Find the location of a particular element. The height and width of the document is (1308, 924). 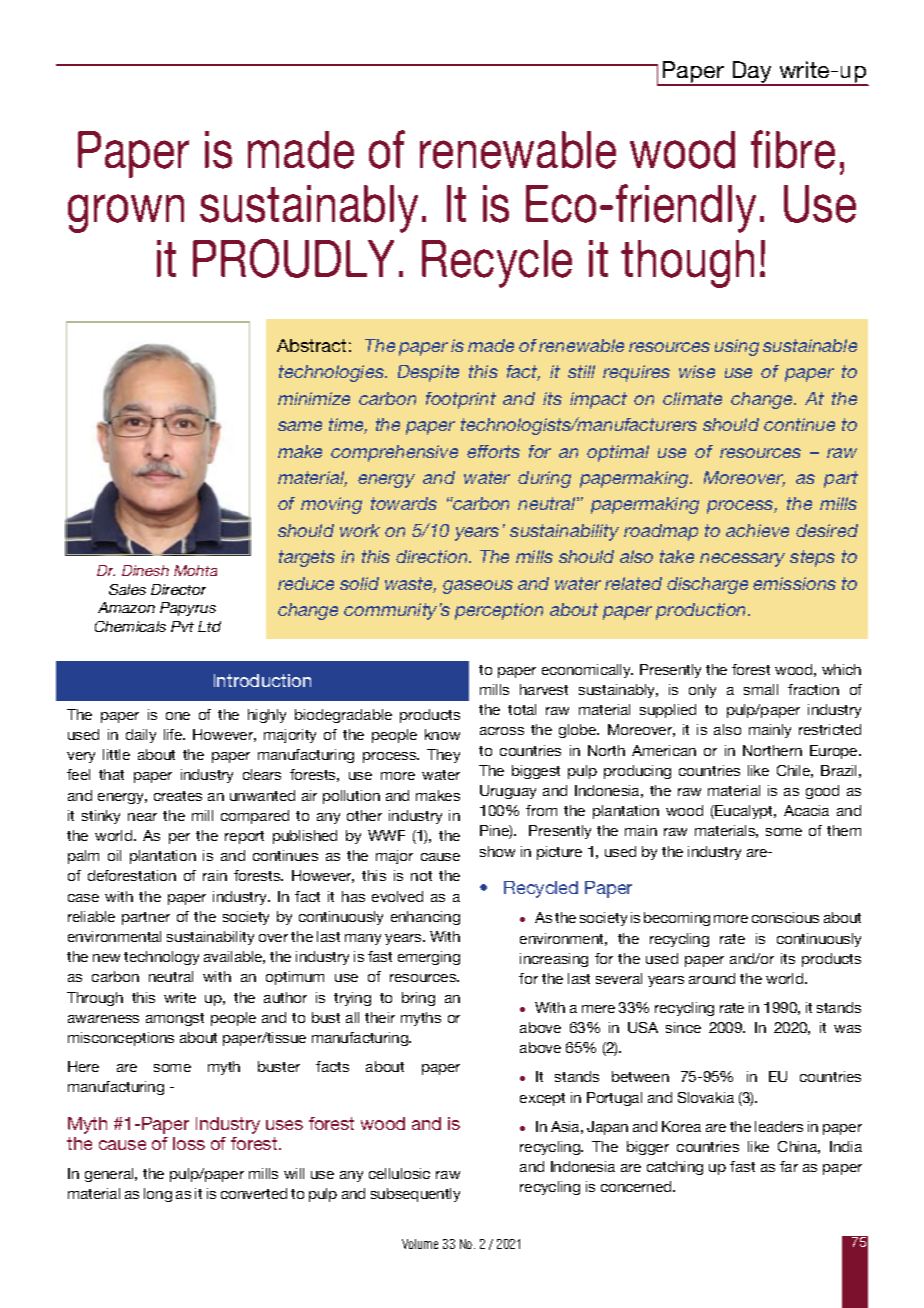

PROUDLY is located at coordinates (293, 258).
